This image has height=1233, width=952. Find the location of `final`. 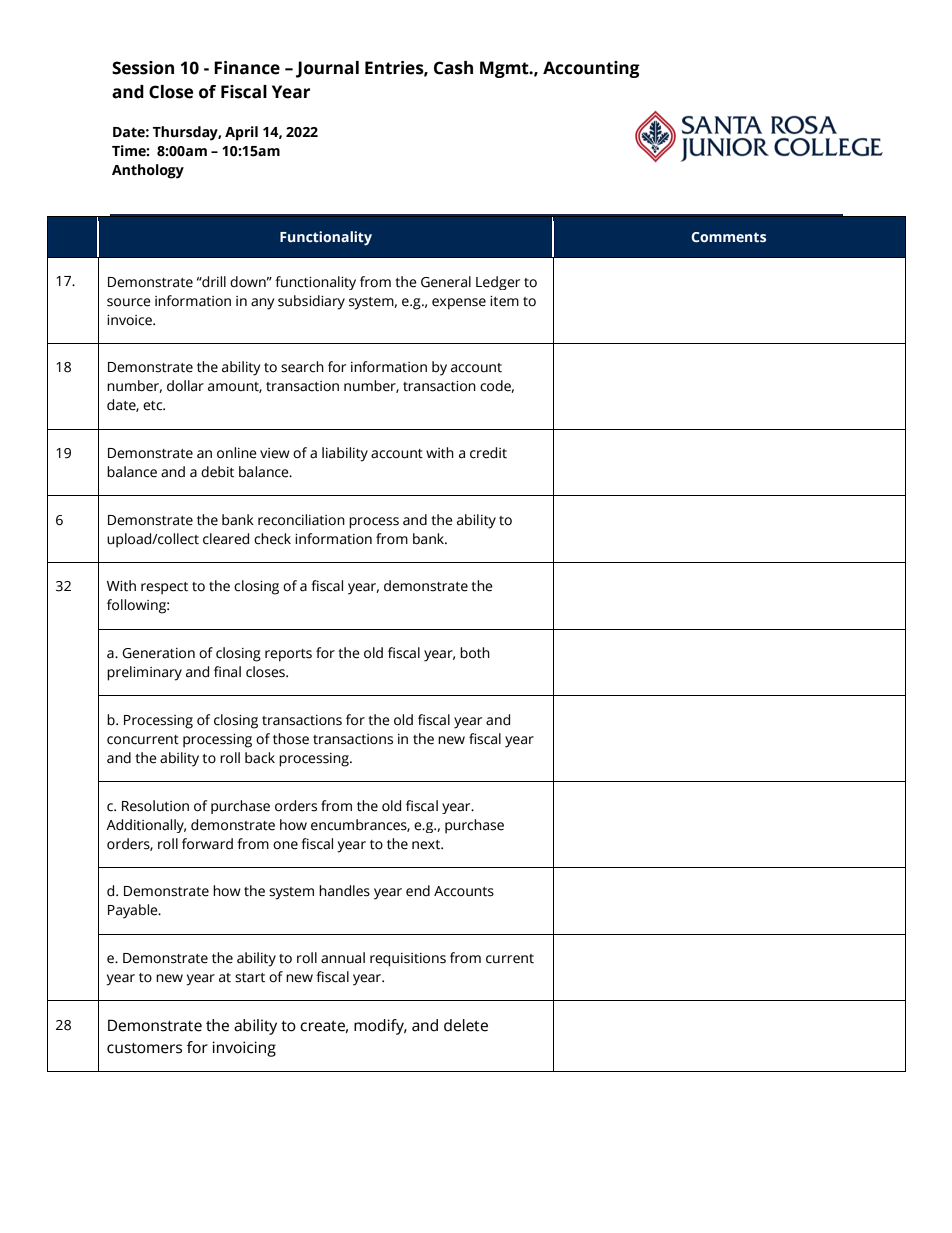

final is located at coordinates (227, 672).
